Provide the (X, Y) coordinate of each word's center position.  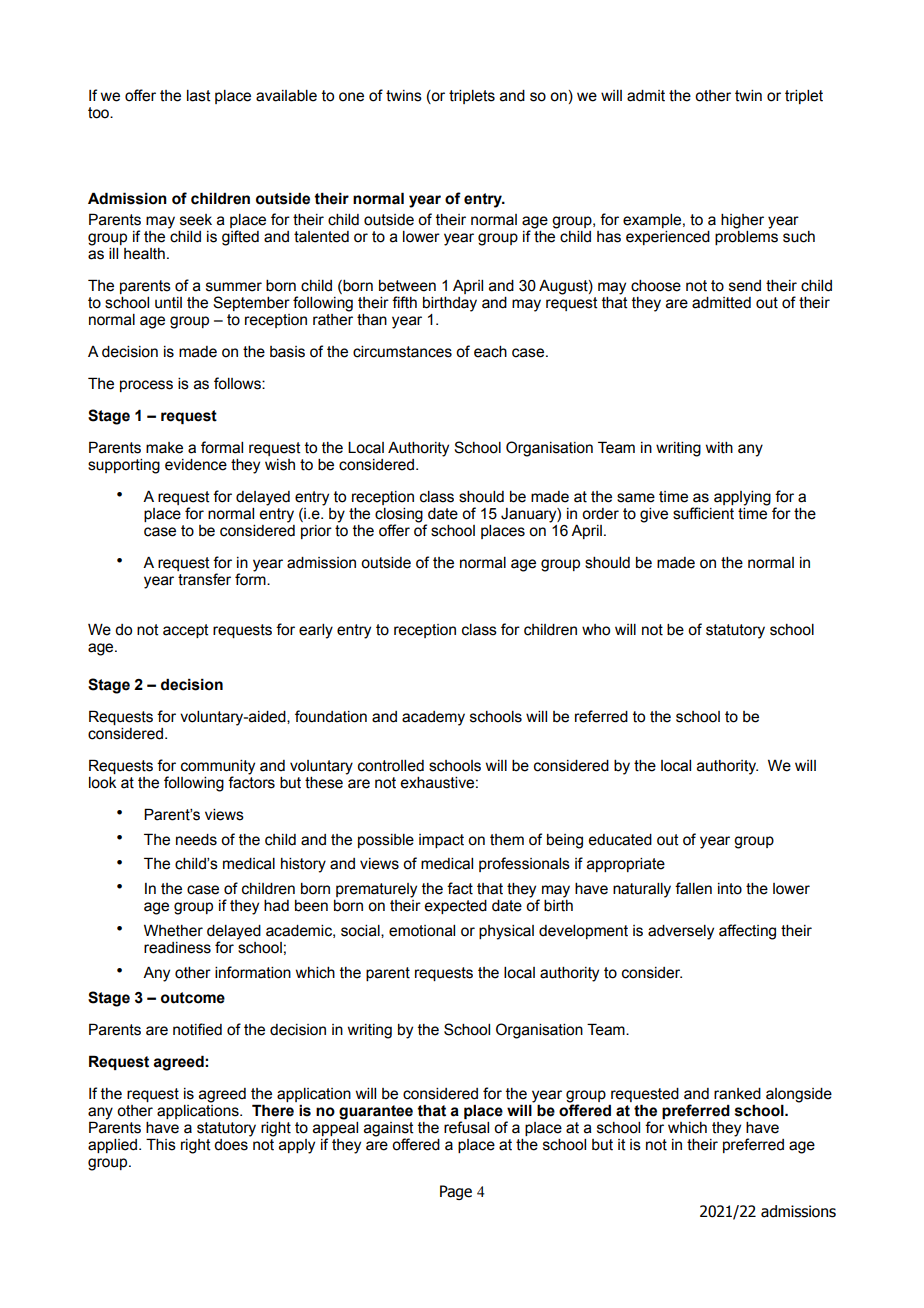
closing (399, 516)
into (730, 889)
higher (742, 221)
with (719, 448)
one (351, 97)
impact (441, 841)
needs (196, 840)
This (161, 1144)
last (199, 96)
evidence (196, 465)
